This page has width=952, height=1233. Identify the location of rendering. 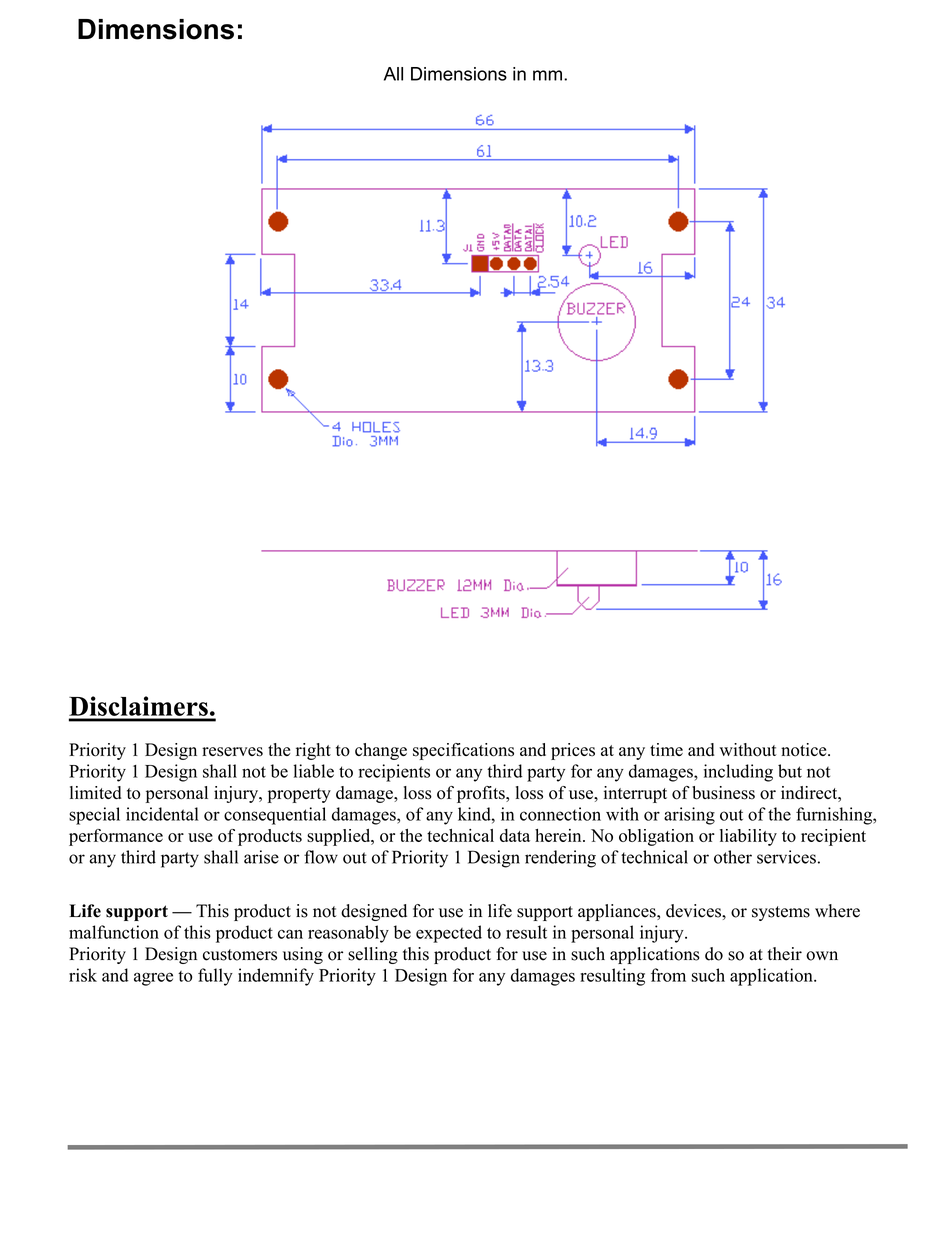
(560, 859).
